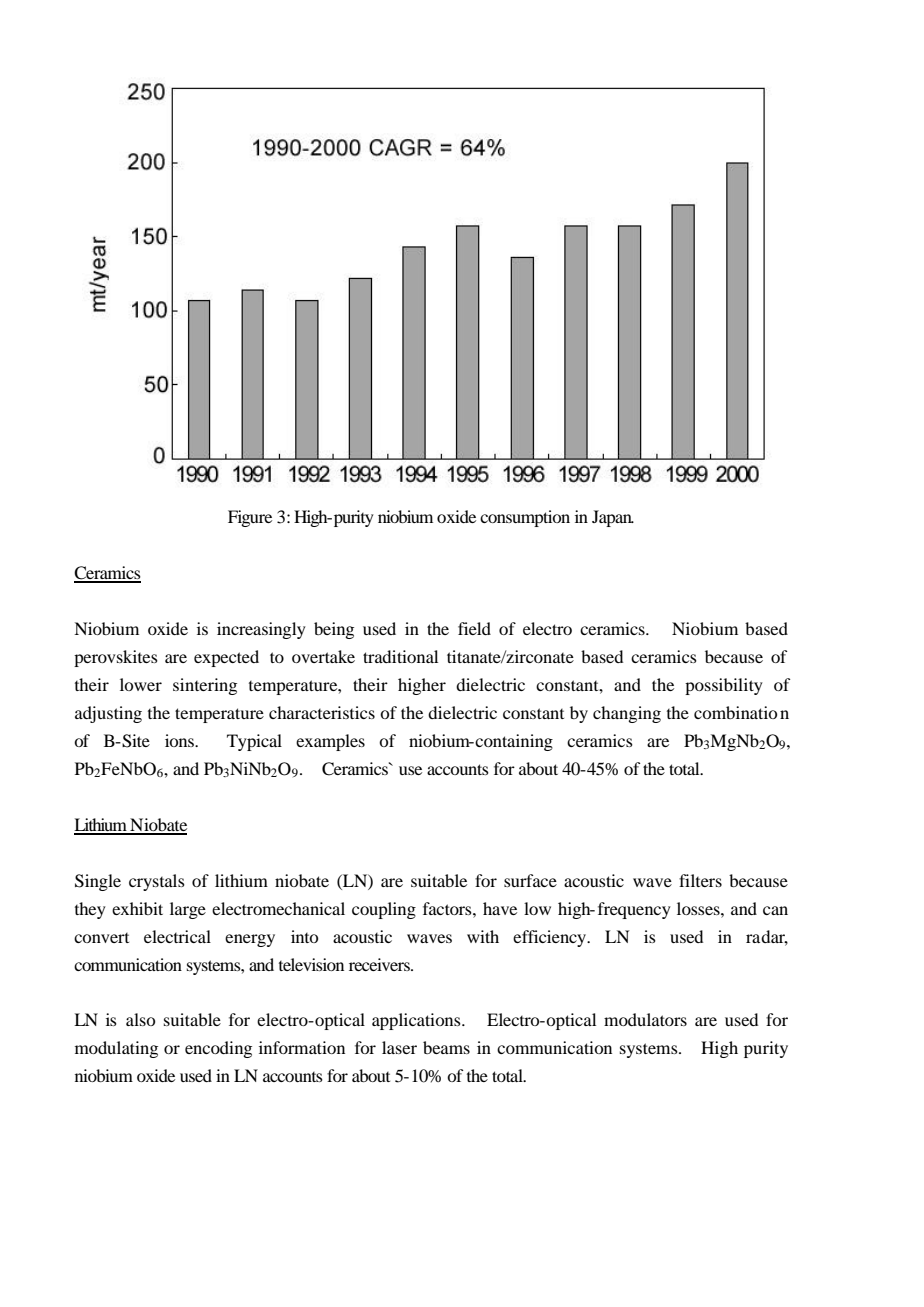  What do you see at coordinates (330, 742) in the image?
I see `examples` at bounding box center [330, 742].
